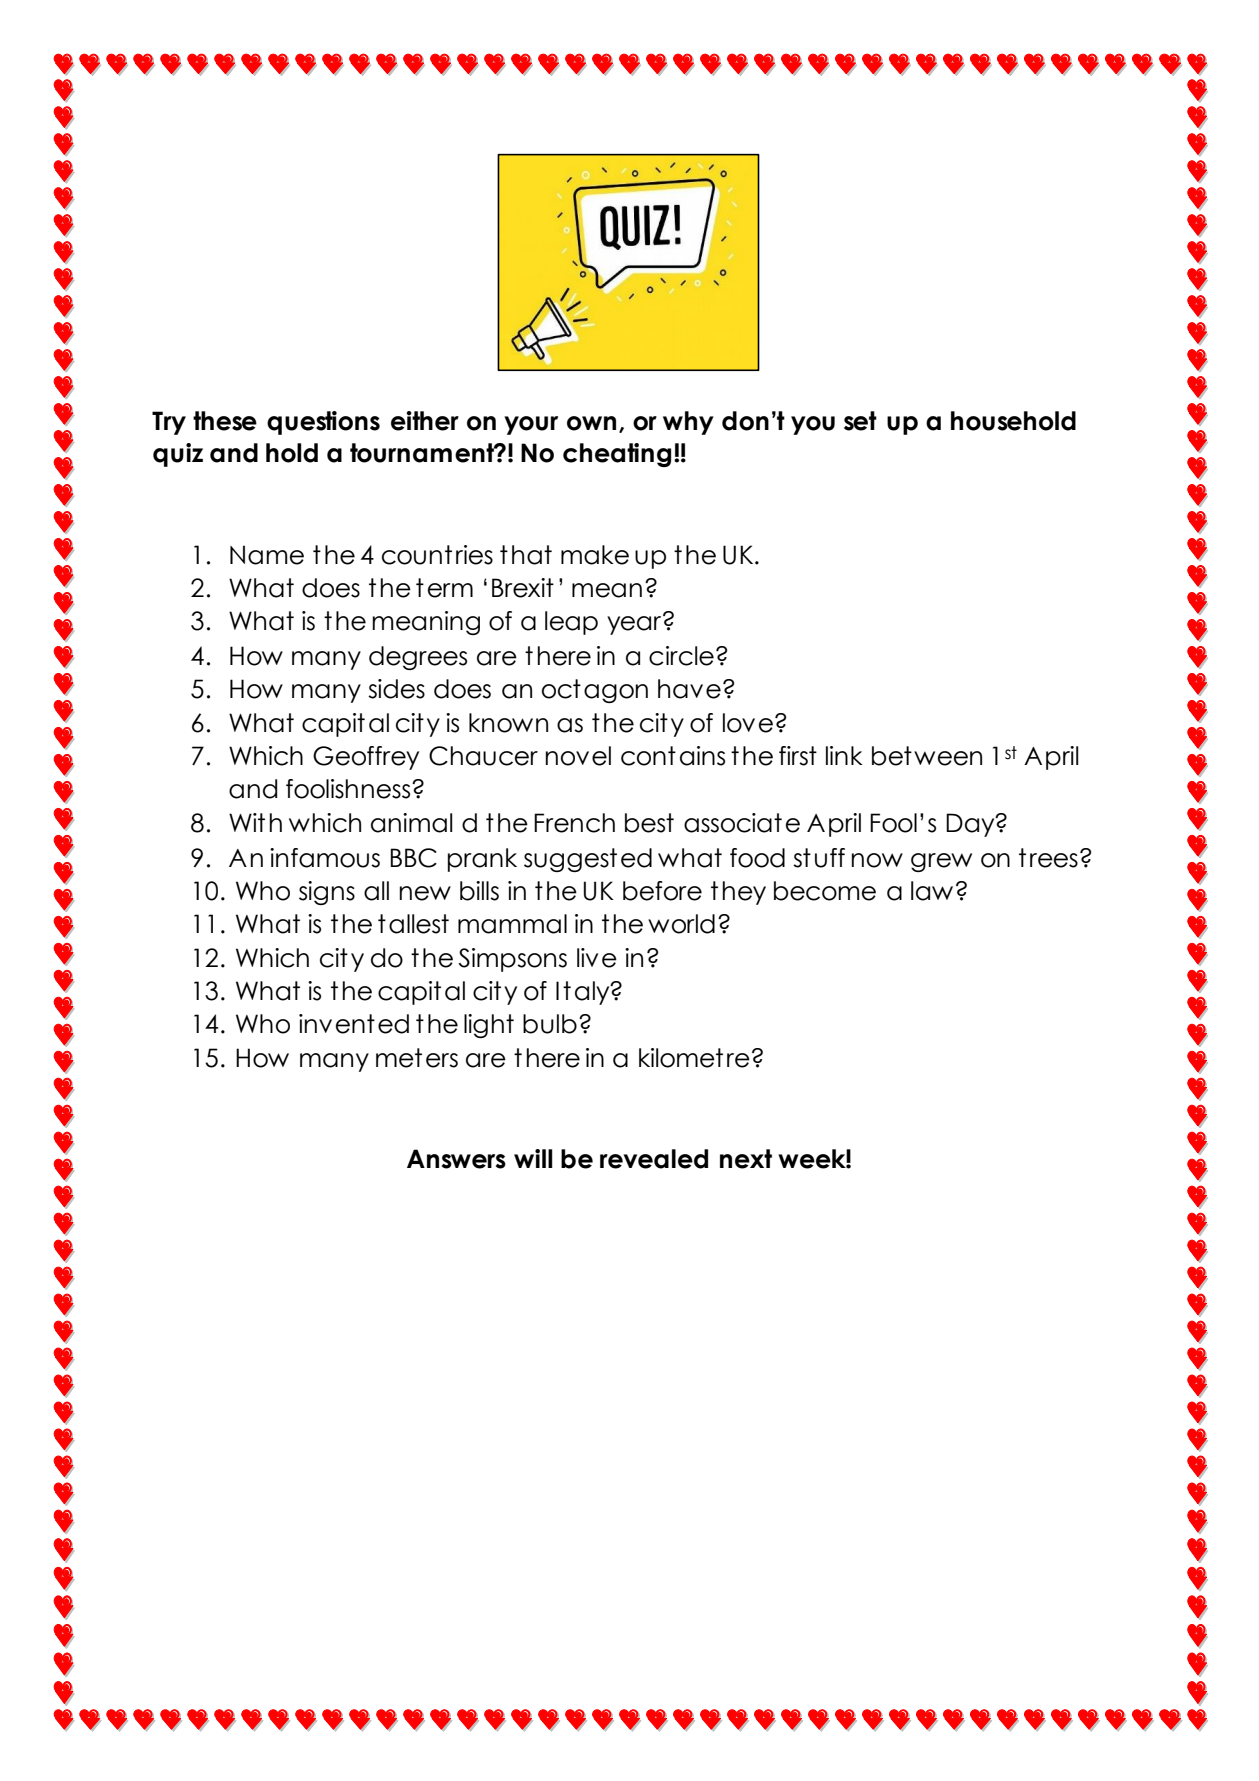  I want to click on Italy, so click(584, 993).
